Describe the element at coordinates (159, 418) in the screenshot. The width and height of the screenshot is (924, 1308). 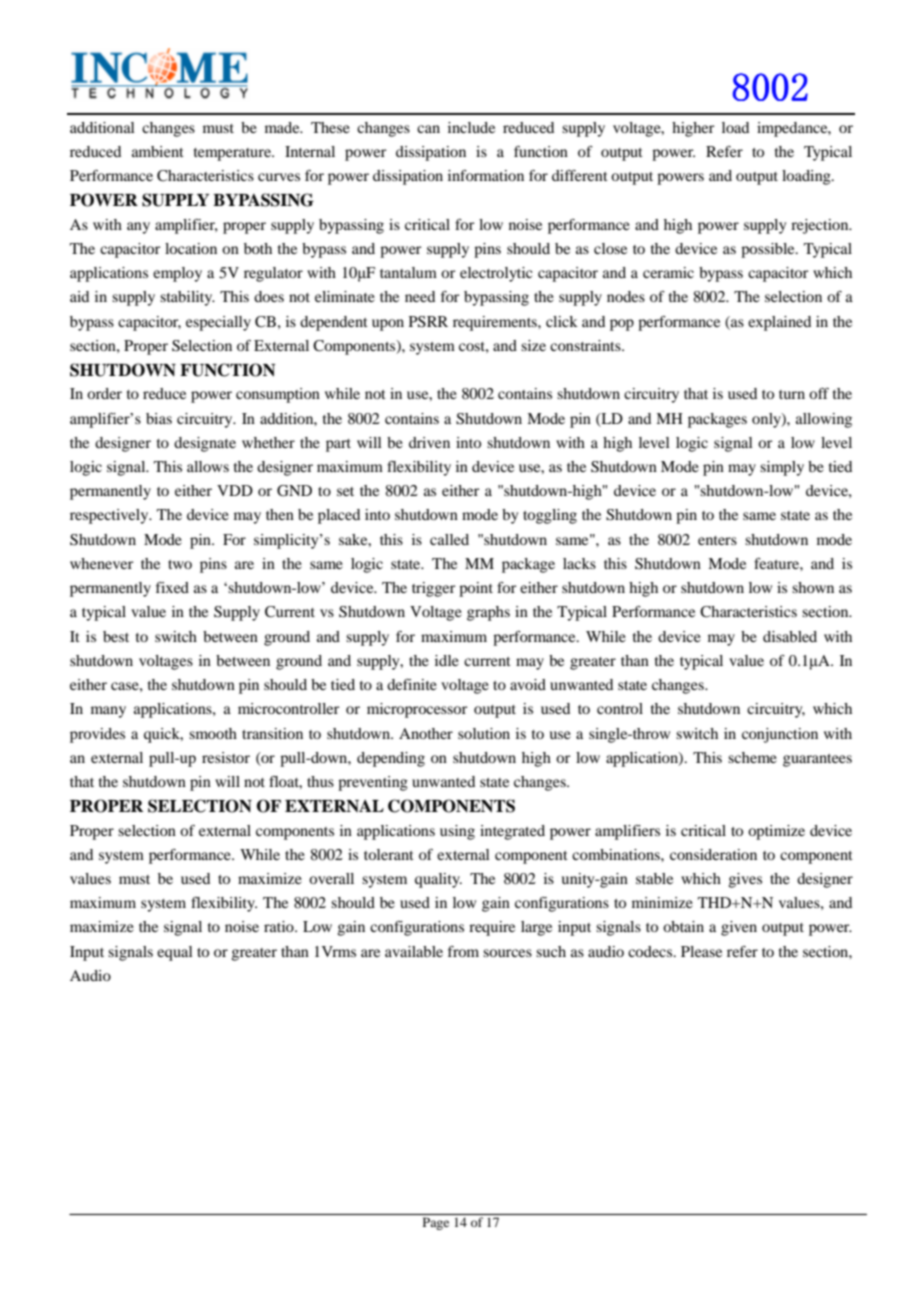
I see `bias` at that location.
